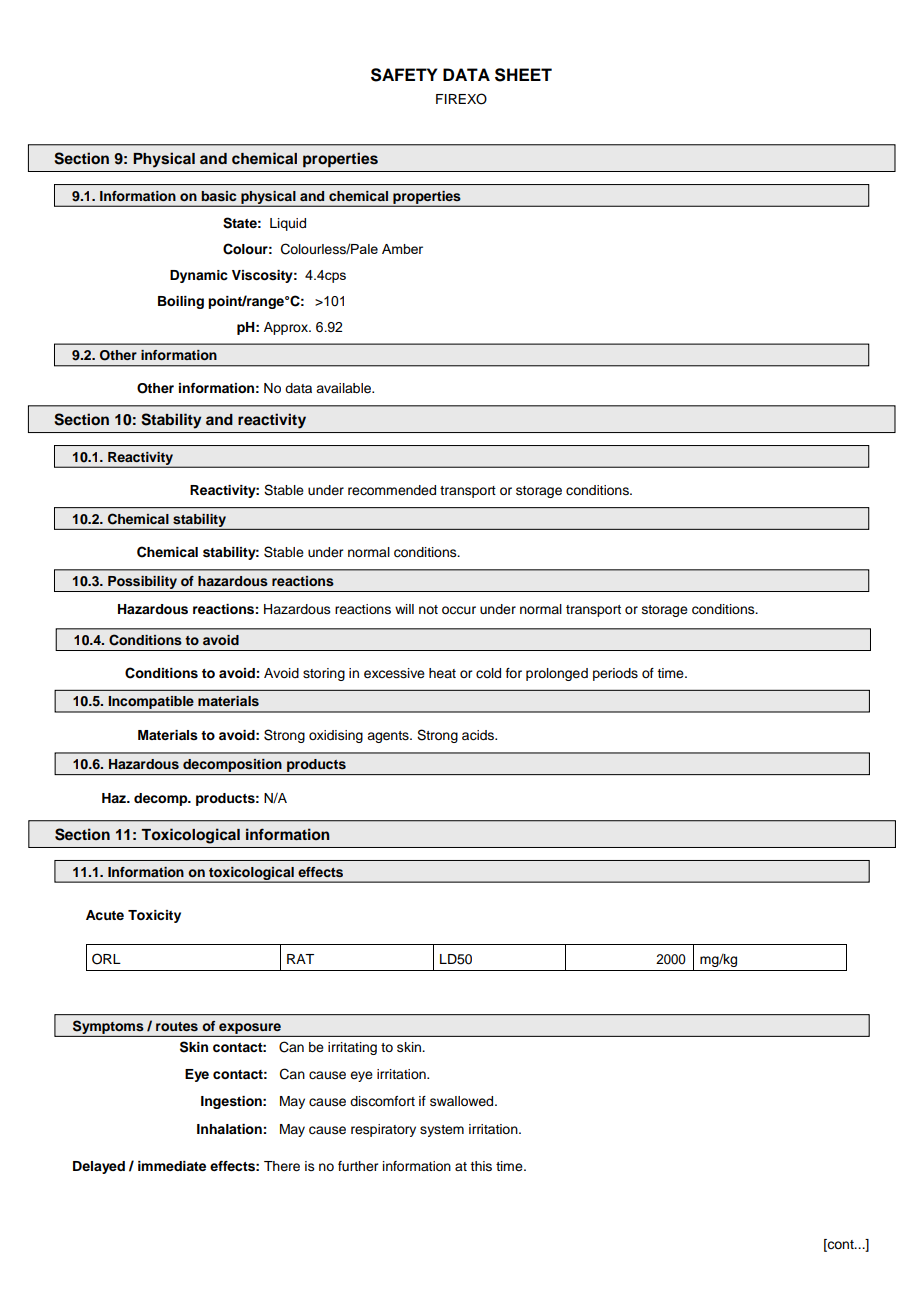 The image size is (924, 1309). I want to click on available, so click(344, 388).
